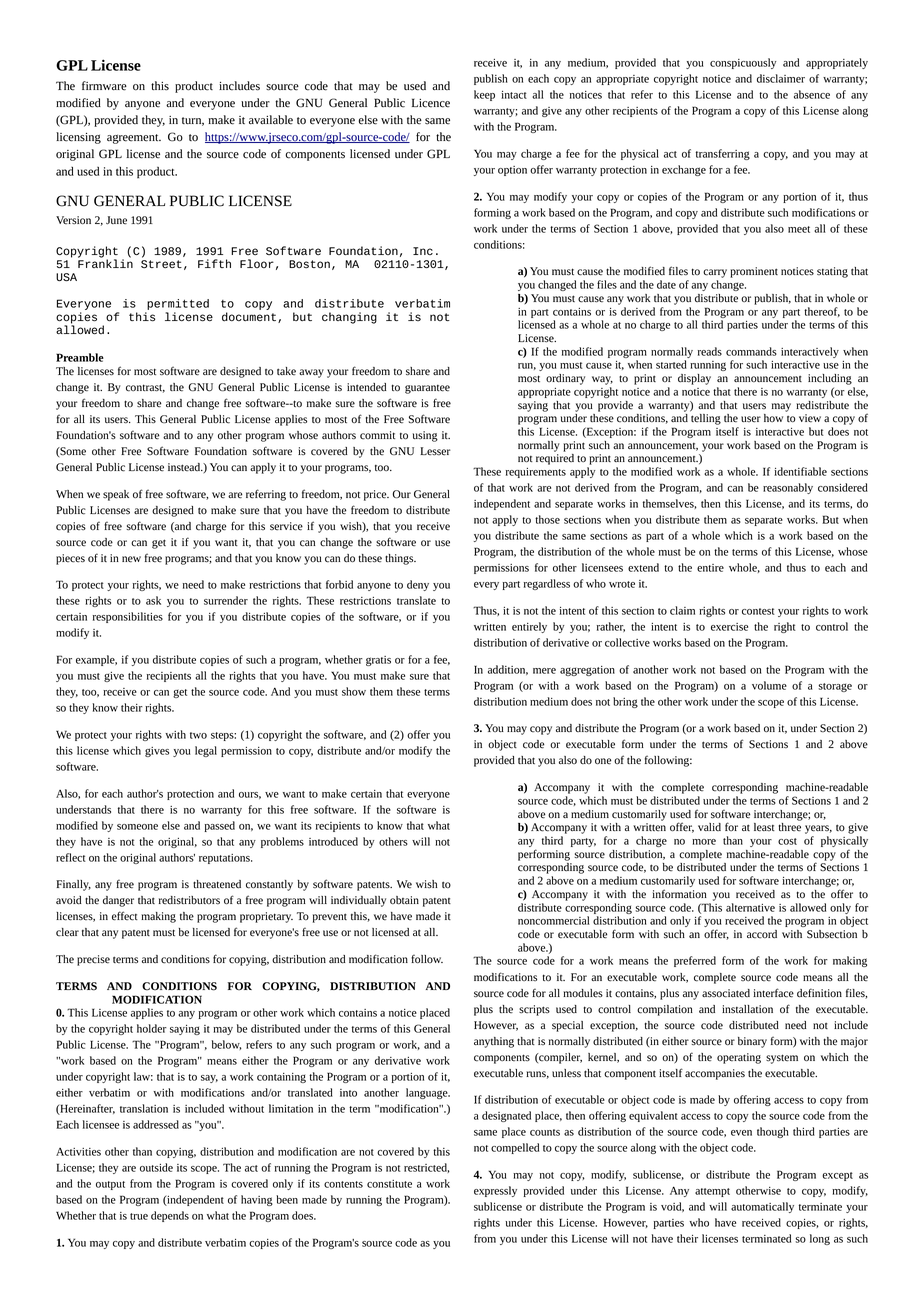 The width and height of the screenshot is (924, 1308). I want to click on passed, so click(220, 826).
